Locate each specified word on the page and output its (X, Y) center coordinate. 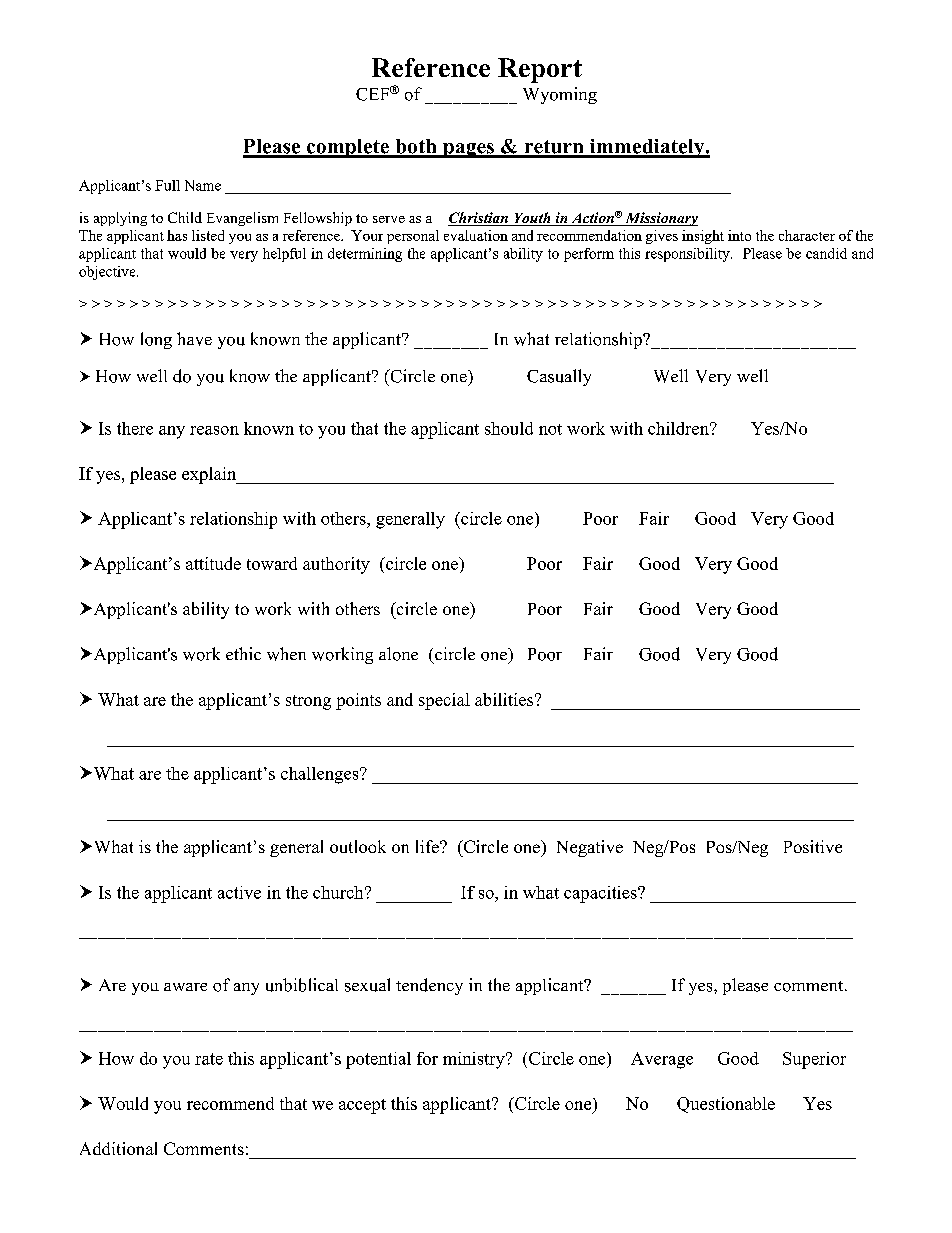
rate (209, 1059)
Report (540, 70)
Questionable (726, 1105)
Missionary (660, 219)
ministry (475, 1060)
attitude (213, 563)
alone (398, 654)
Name (203, 185)
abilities (504, 699)
